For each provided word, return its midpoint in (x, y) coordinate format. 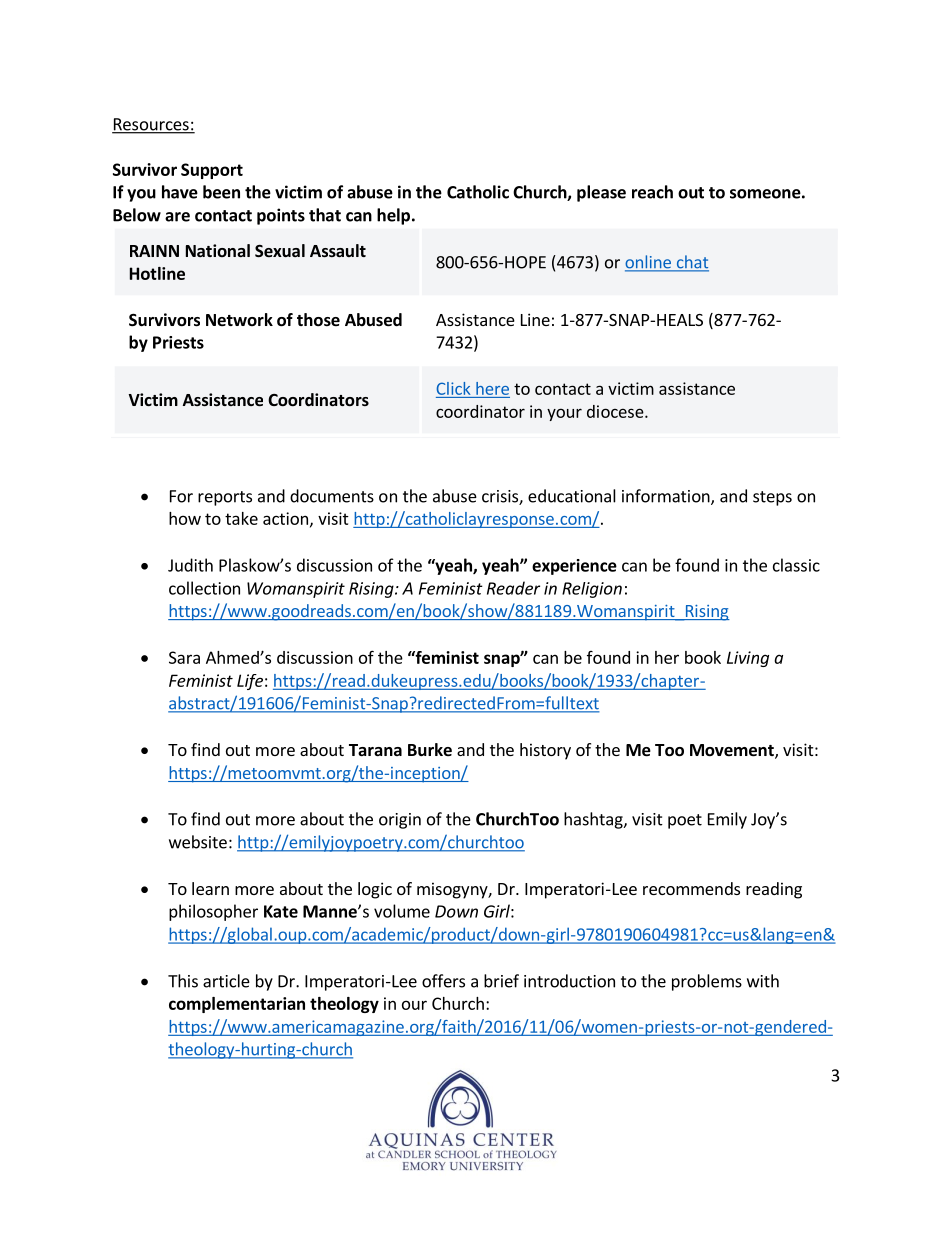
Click (453, 388)
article (226, 981)
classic (796, 565)
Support (212, 171)
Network (239, 320)
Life (250, 682)
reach (652, 192)
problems (707, 982)
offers (443, 981)
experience (574, 567)
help (393, 216)
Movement (733, 751)
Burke (430, 750)
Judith (190, 565)
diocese (615, 411)
